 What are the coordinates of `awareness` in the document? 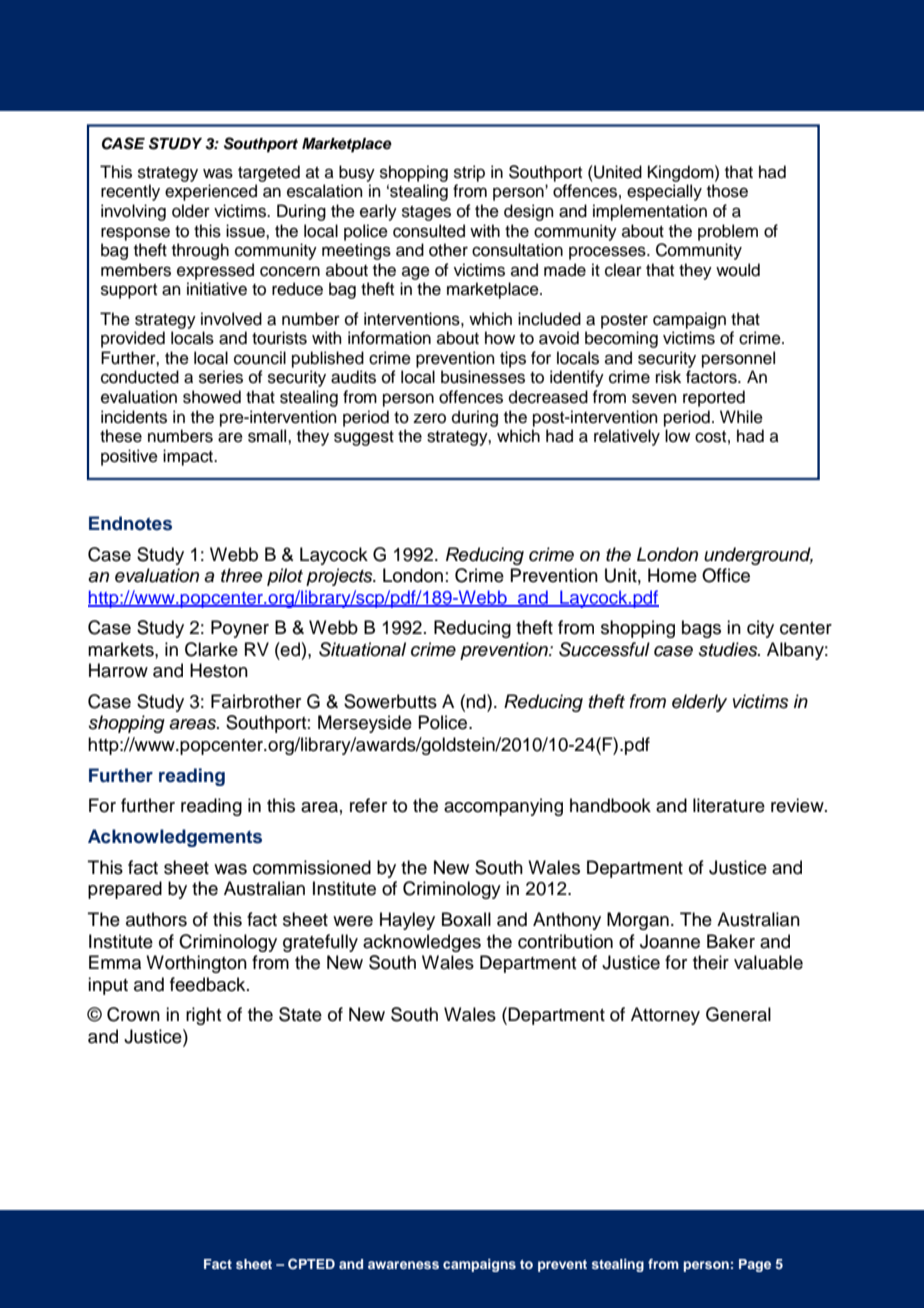 It's located at (403, 1265).
